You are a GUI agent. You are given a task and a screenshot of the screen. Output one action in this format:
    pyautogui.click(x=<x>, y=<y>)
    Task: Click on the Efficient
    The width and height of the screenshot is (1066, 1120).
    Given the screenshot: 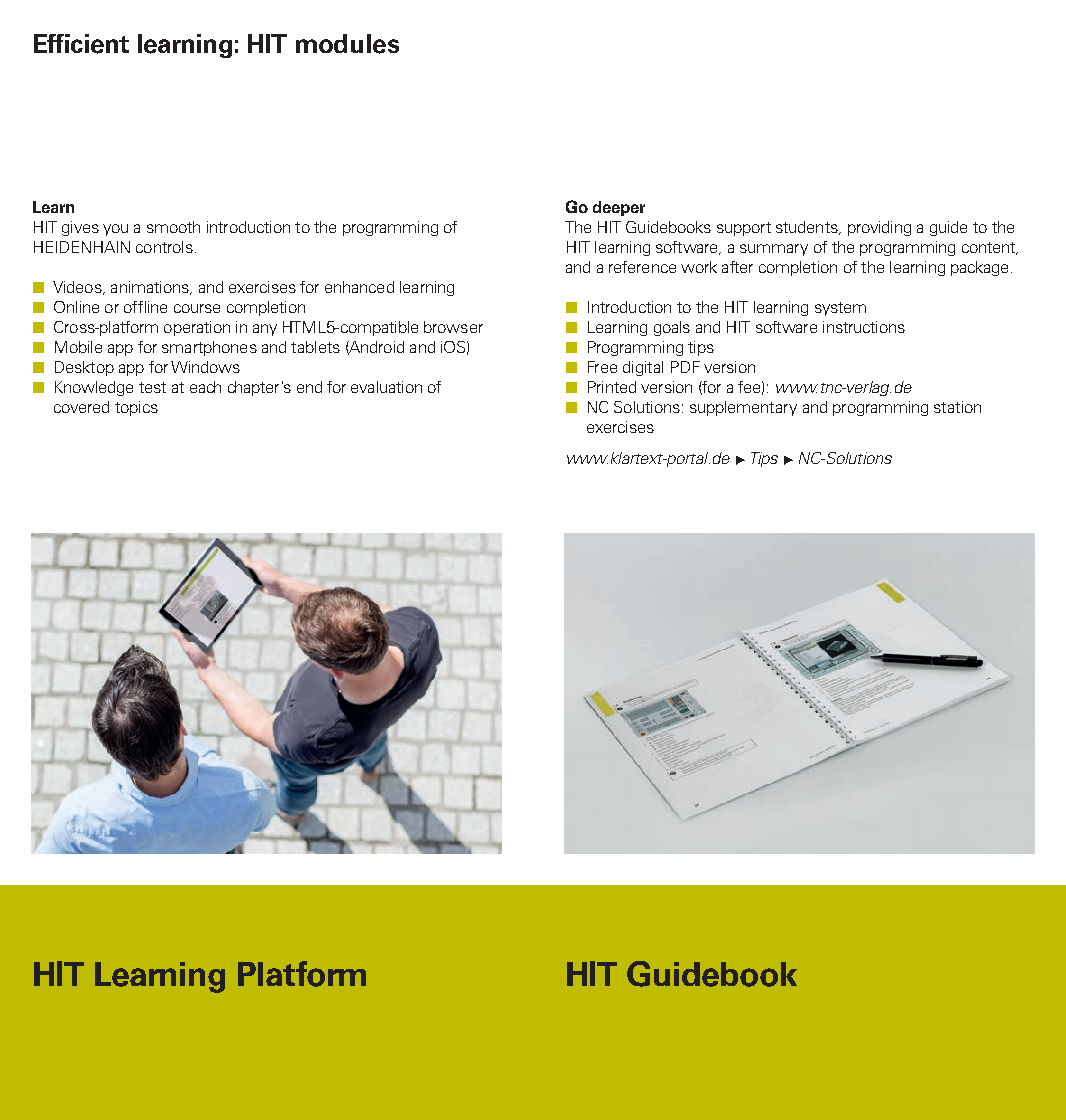 What is the action you would take?
    pyautogui.click(x=81, y=44)
